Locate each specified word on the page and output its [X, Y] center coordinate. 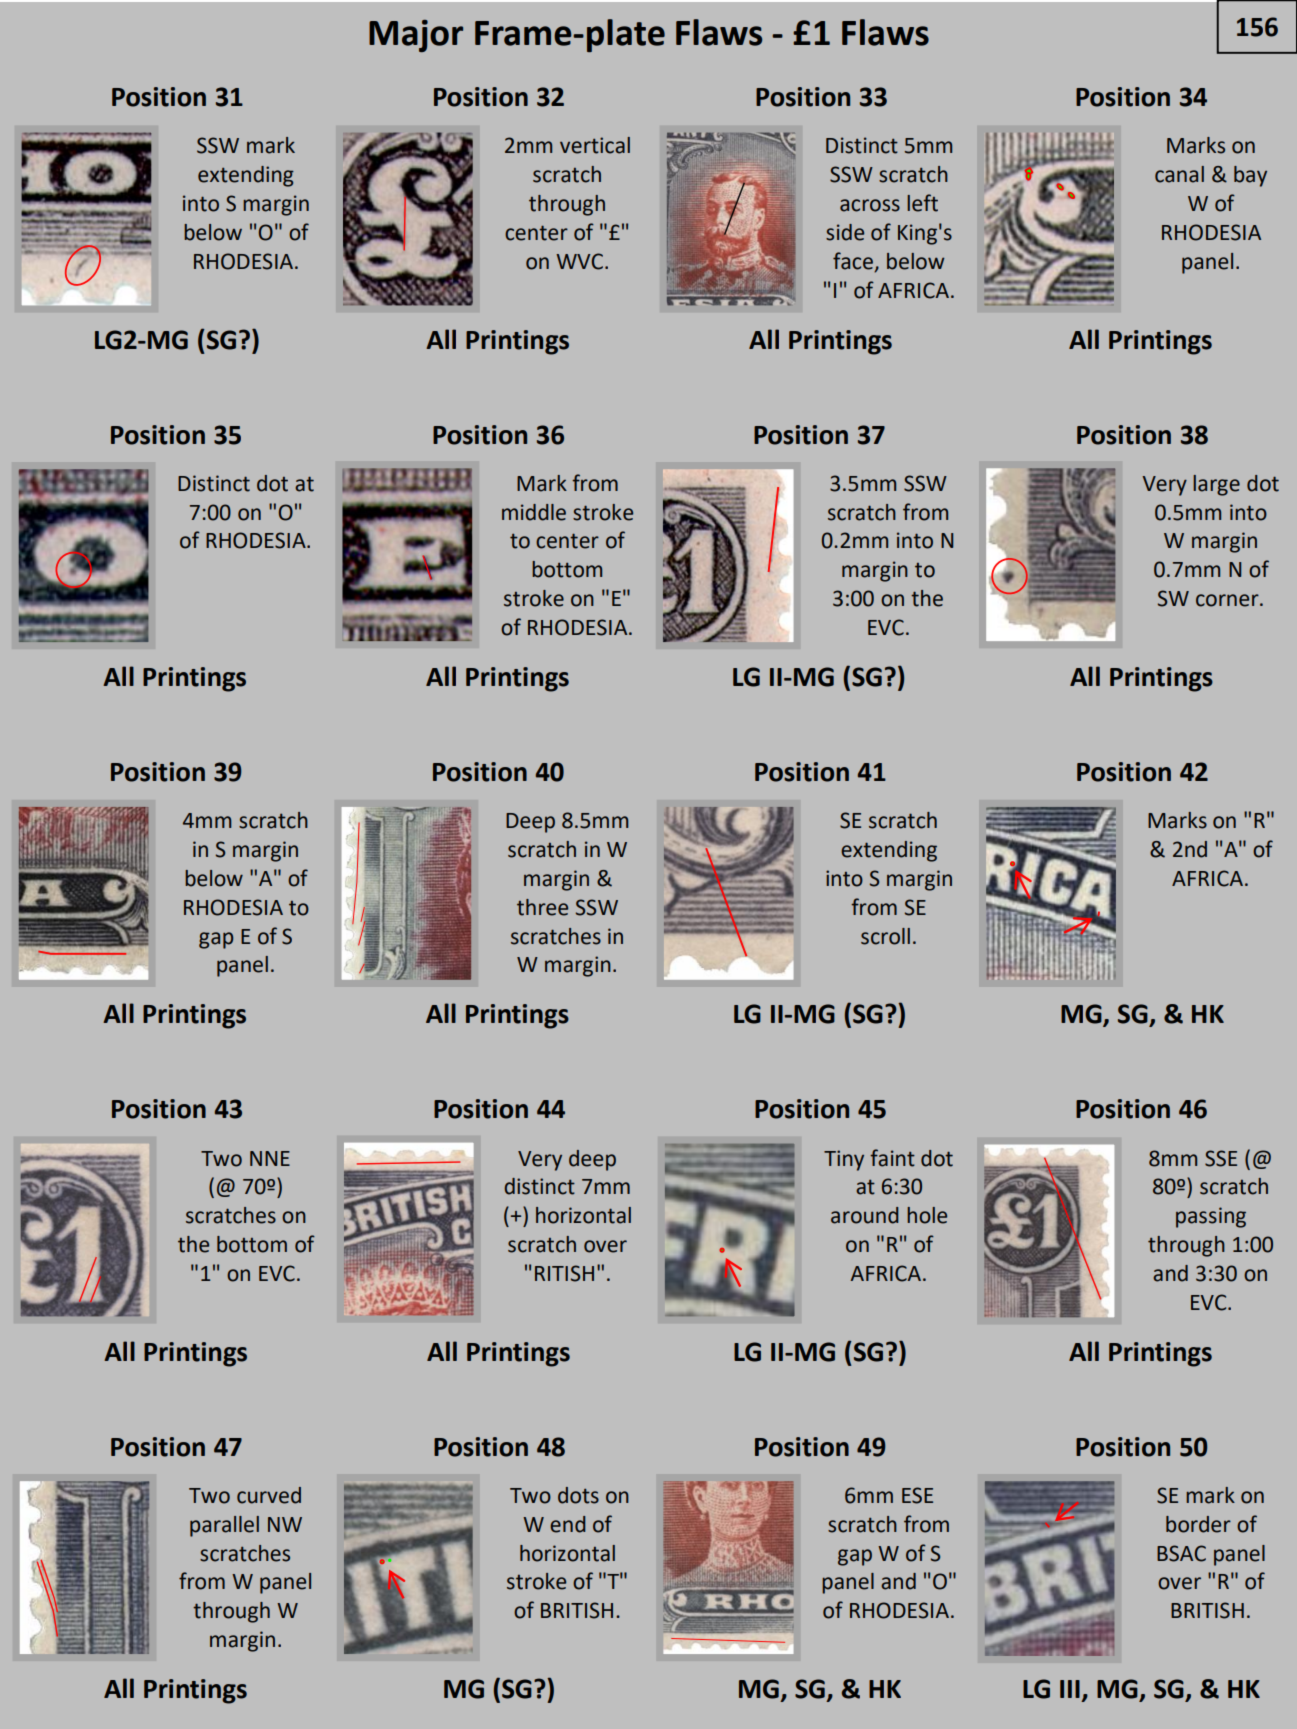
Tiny [844, 1160]
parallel [224, 1526]
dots [578, 1495]
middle [534, 512]
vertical [595, 145]
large [1216, 485]
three [542, 907]
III [1070, 1689]
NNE [270, 1158]
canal [1179, 174]
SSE [1221, 1158]
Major [416, 36]
